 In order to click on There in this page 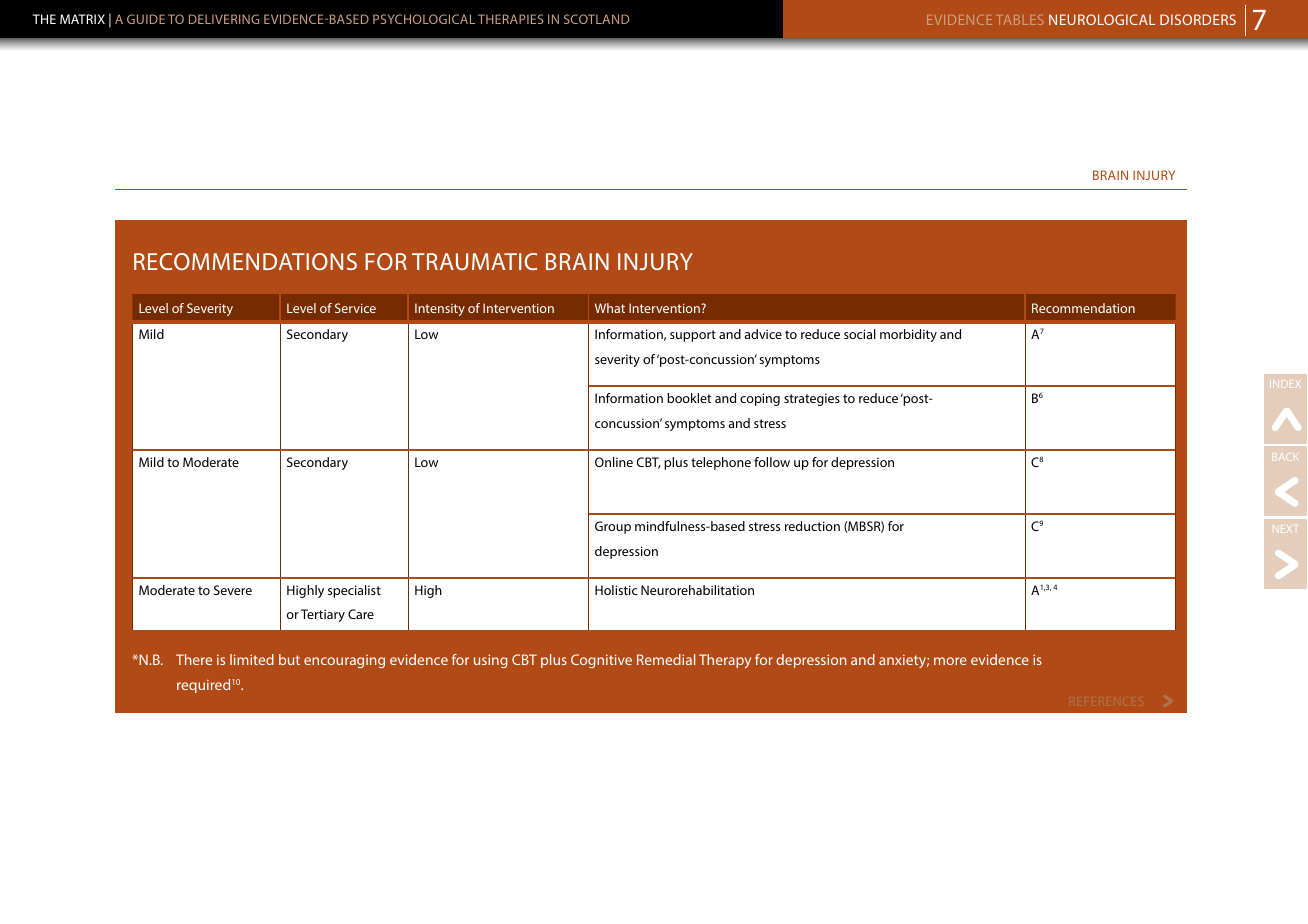, I will do `click(194, 659)`.
